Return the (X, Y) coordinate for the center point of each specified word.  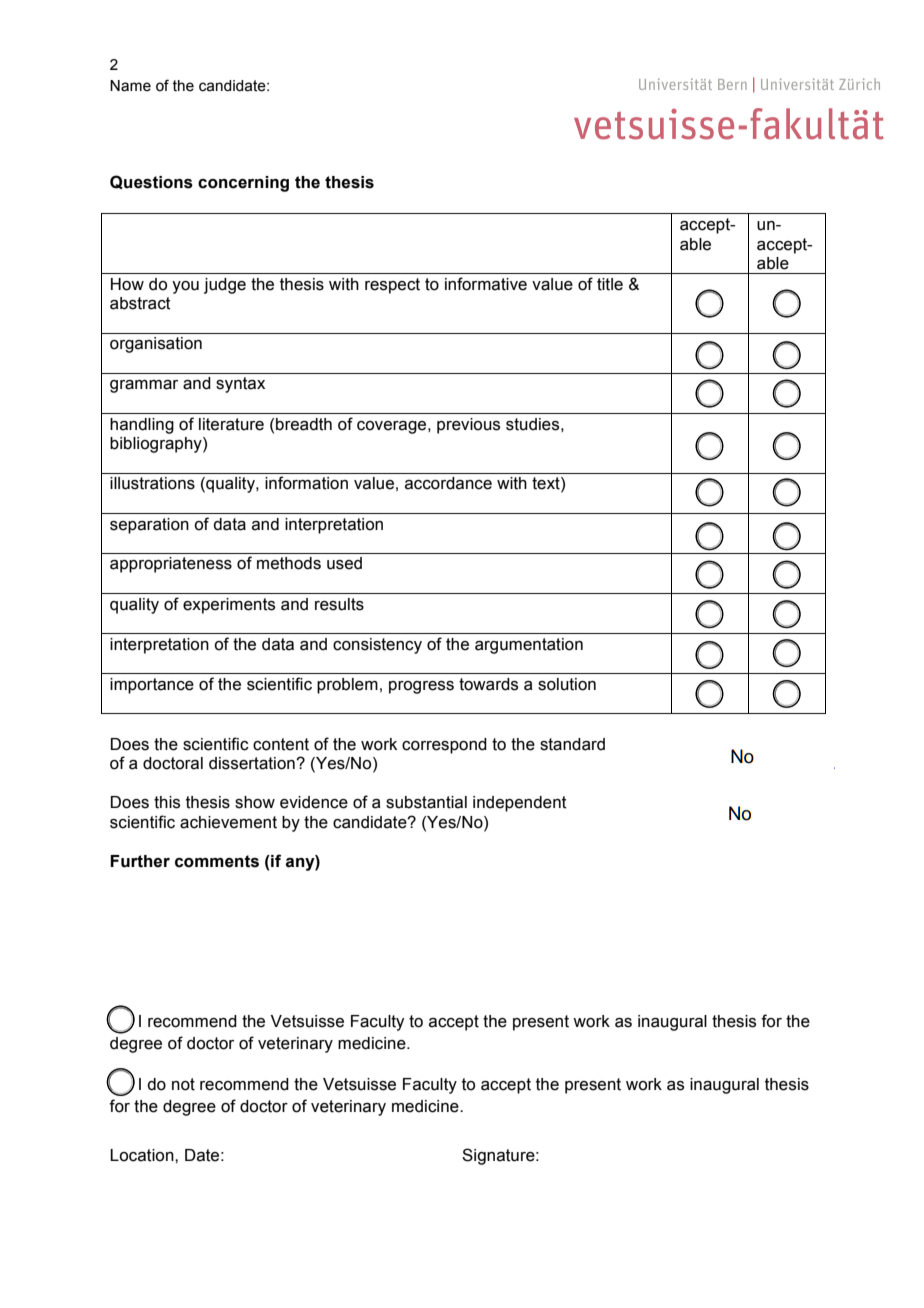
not (183, 1084)
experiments (229, 606)
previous (468, 426)
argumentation (529, 646)
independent (520, 804)
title (610, 284)
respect (392, 286)
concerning (243, 184)
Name (130, 86)
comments (217, 861)
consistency (377, 646)
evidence (314, 802)
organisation (156, 345)
